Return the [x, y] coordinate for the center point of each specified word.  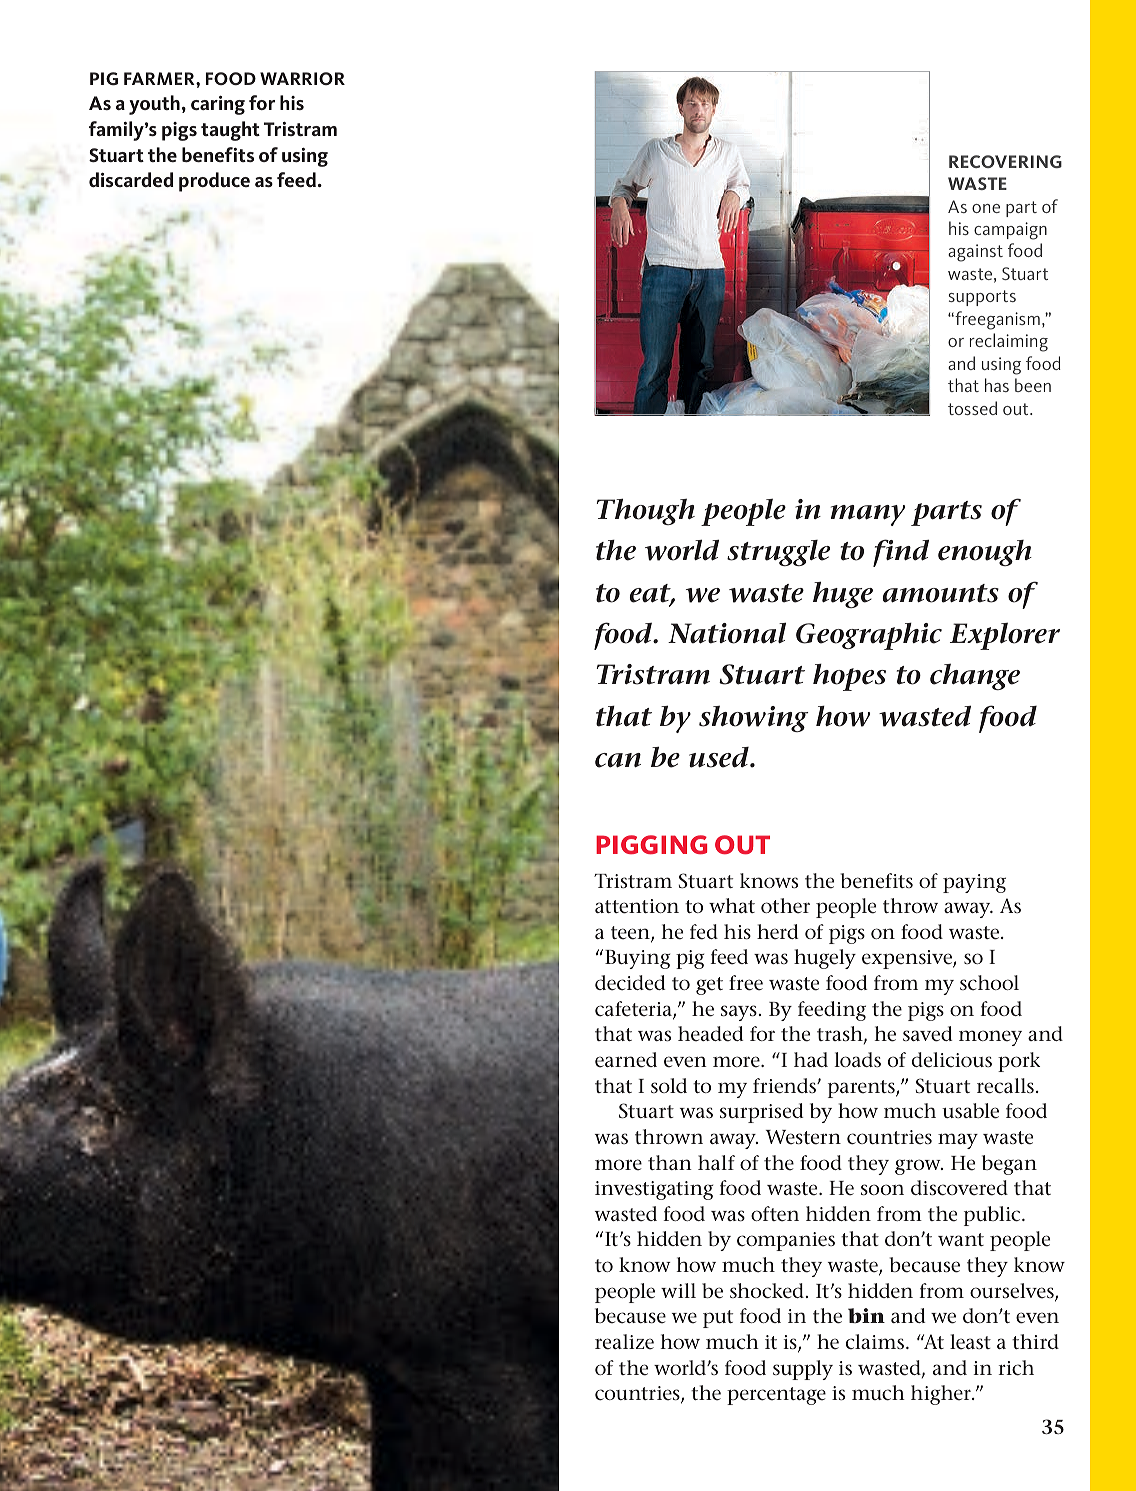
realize [624, 1342]
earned [626, 1060]
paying [974, 883]
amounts [941, 593]
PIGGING [651, 845]
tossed [972, 408]
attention [637, 906]
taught [230, 131]
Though [646, 511]
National [727, 633]
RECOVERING [1005, 161]
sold [669, 1085]
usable [970, 1111]
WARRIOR [302, 78]
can [618, 760]
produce [214, 182]
